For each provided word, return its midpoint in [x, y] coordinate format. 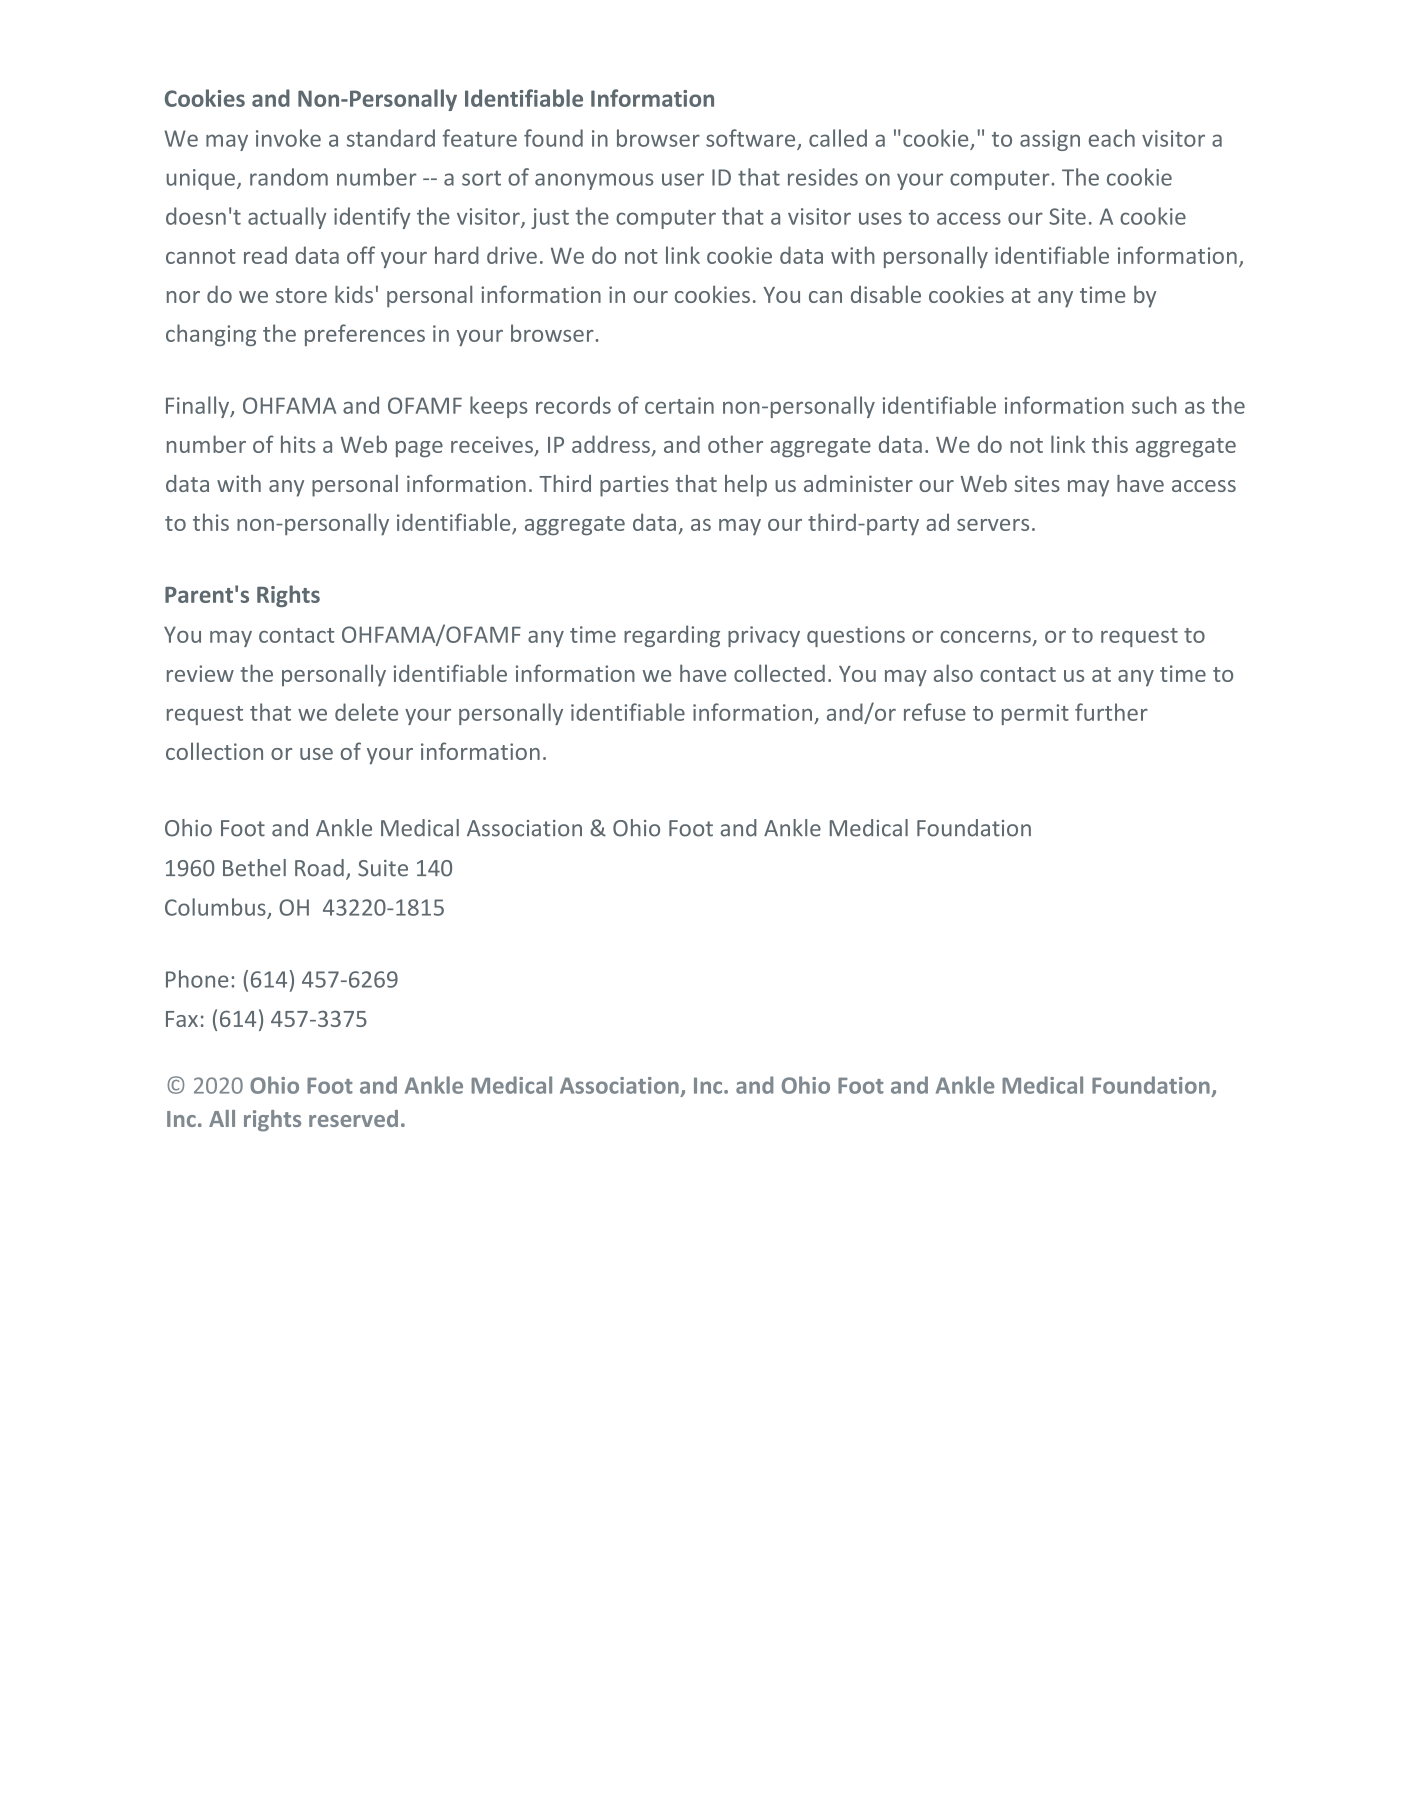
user [683, 179]
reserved [353, 1118]
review [200, 673]
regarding [672, 636]
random [289, 177]
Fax [182, 1019]
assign [1050, 140]
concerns [985, 637]
